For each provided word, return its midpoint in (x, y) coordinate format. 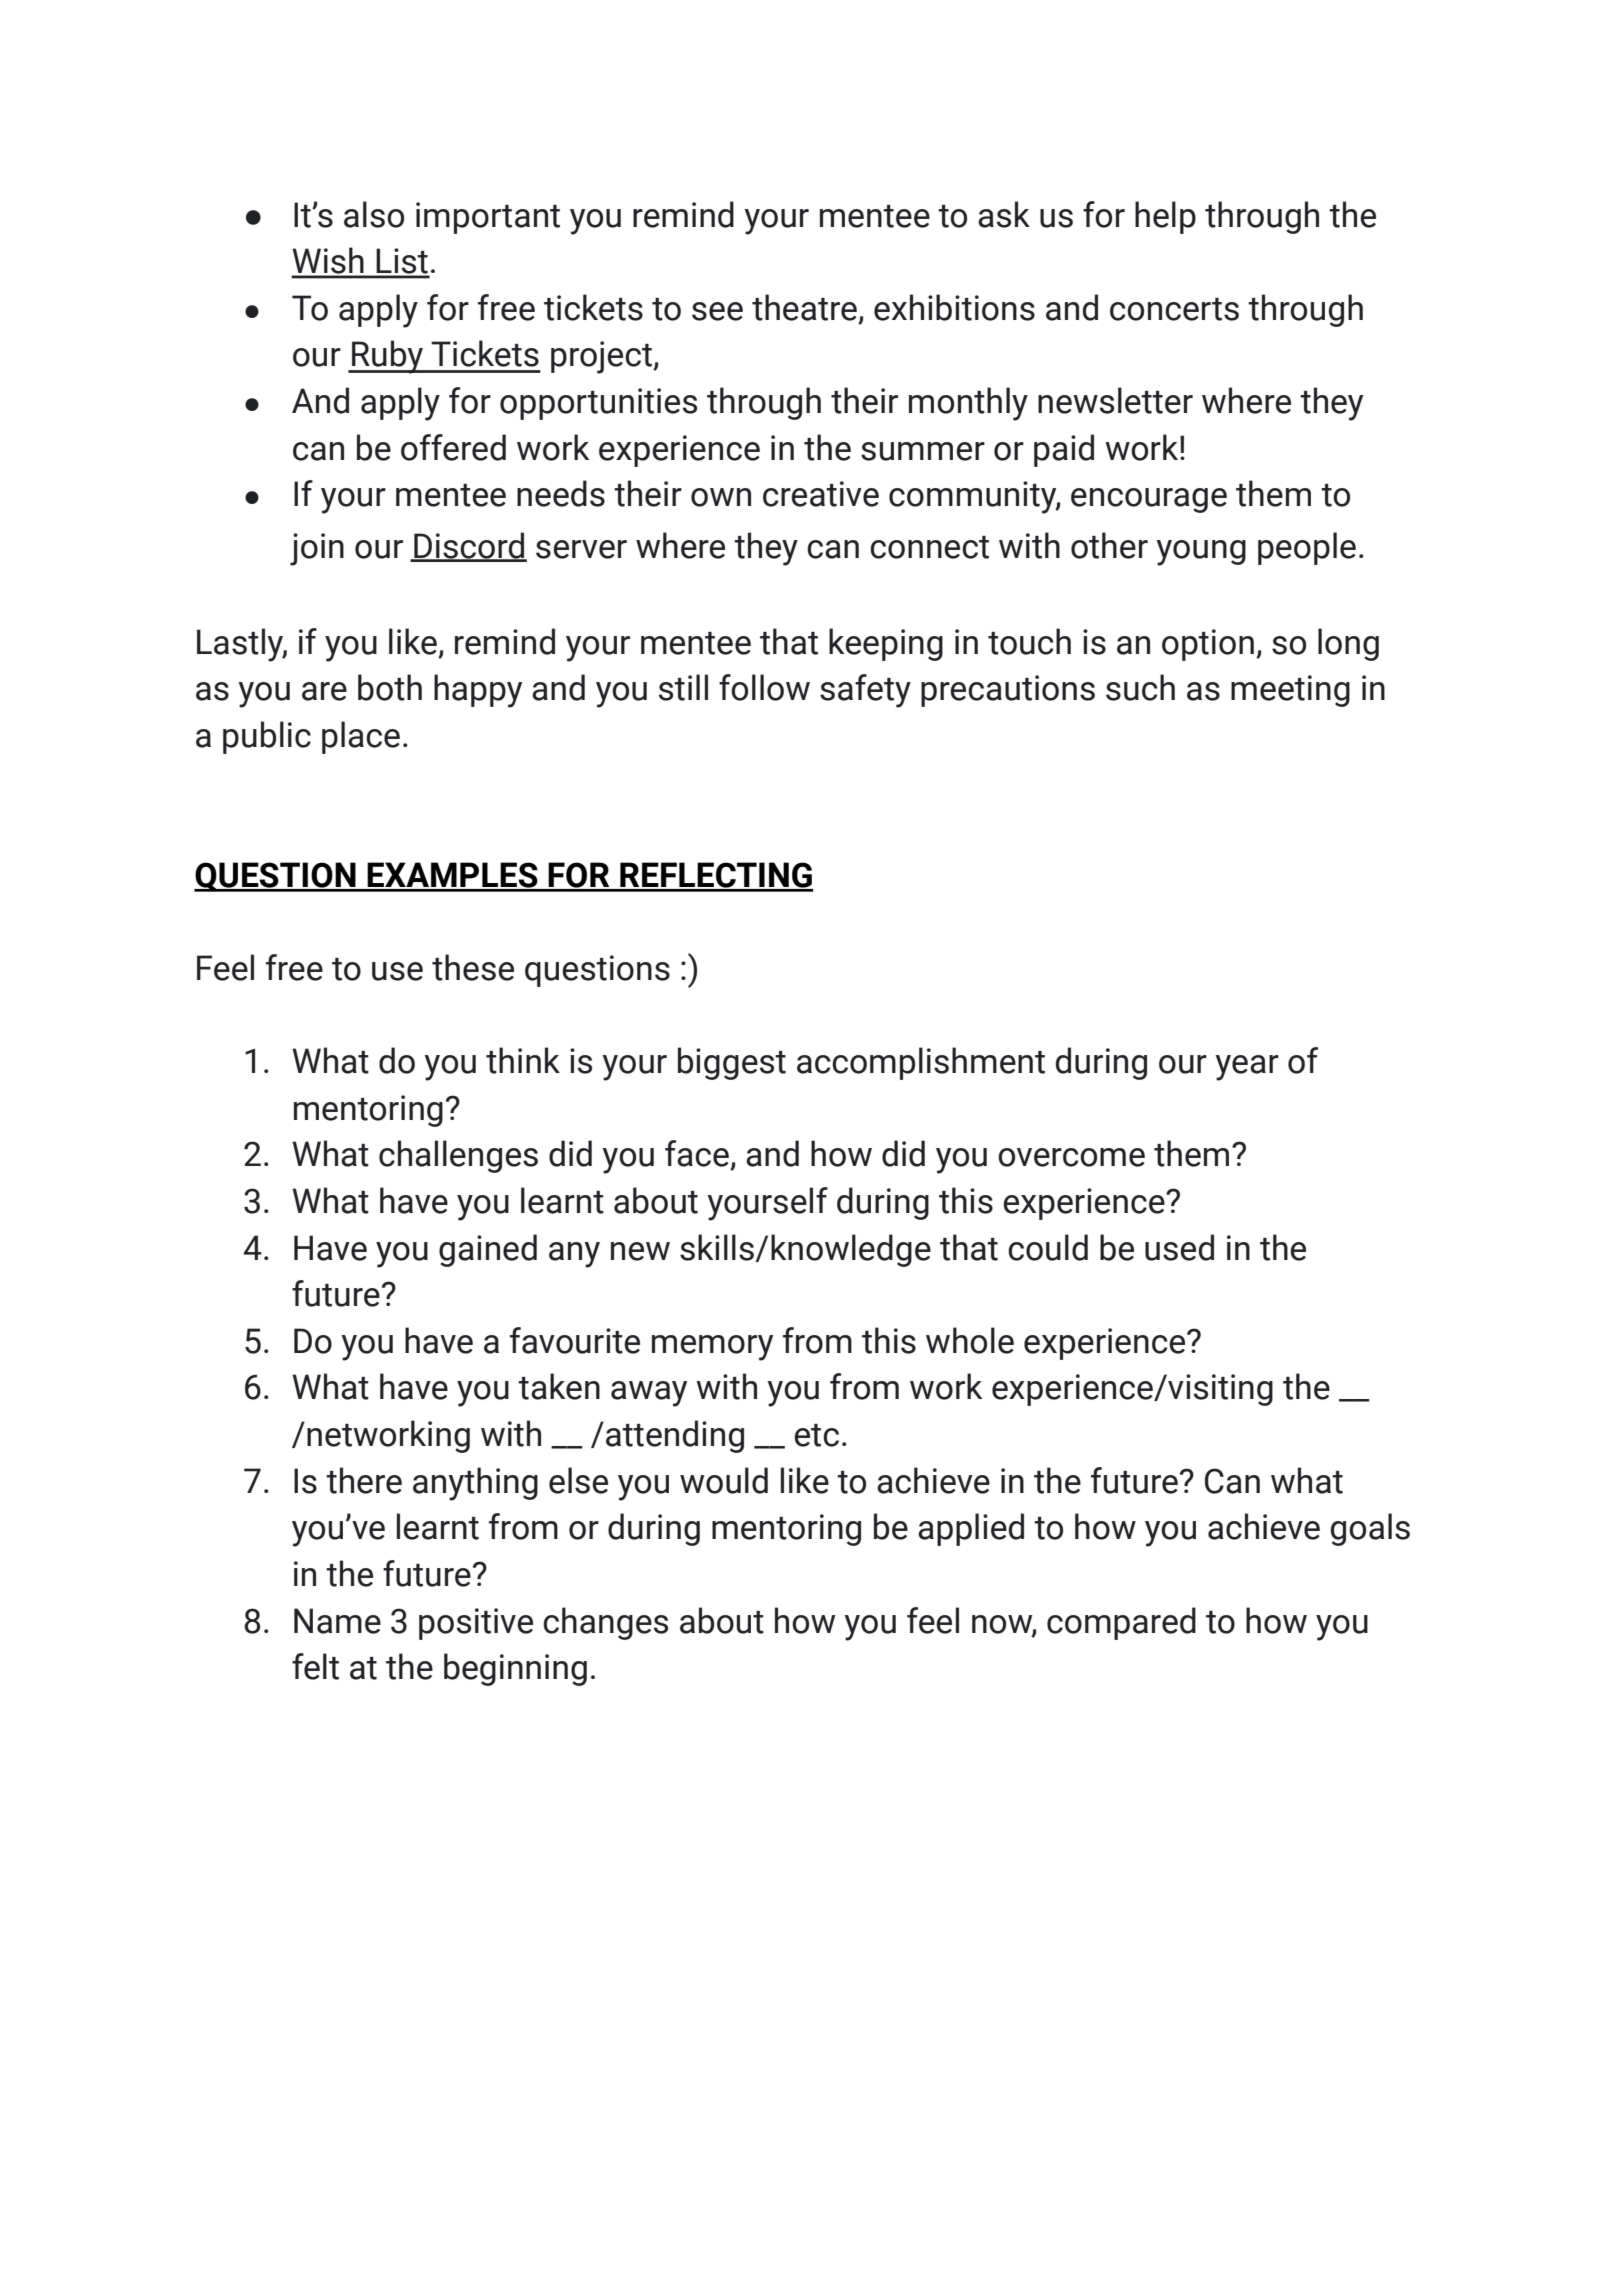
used (1179, 1247)
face (697, 1153)
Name (337, 1621)
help (1165, 217)
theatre (804, 307)
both (390, 687)
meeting (1290, 691)
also (374, 214)
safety (865, 691)
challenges (458, 1156)
